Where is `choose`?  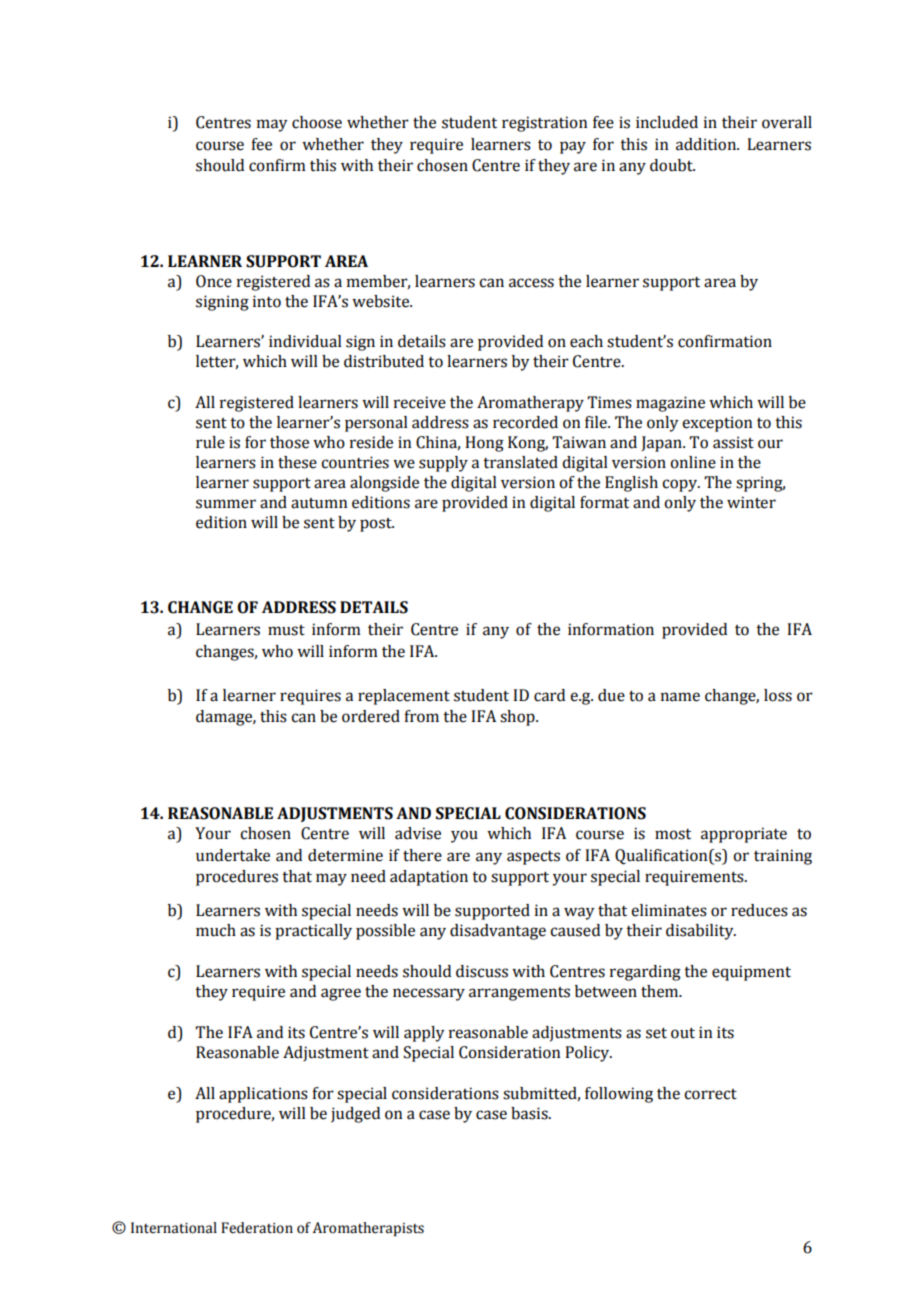 choose is located at coordinates (317, 122).
